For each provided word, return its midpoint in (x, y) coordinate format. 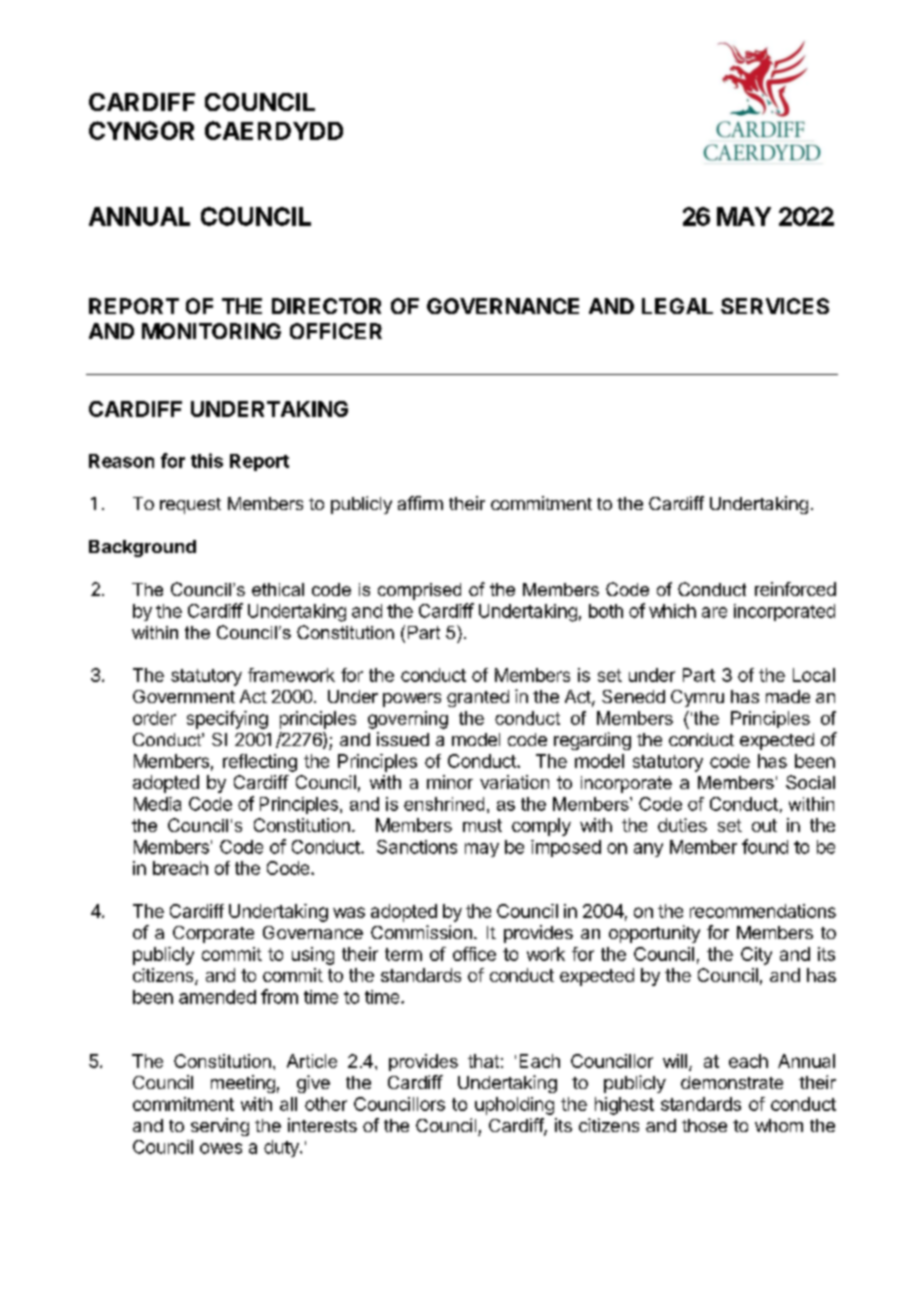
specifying (227, 720)
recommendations (763, 911)
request (190, 506)
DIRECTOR (326, 306)
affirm (420, 503)
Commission (421, 932)
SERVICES (775, 306)
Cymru (697, 698)
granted (478, 698)
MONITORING (211, 331)
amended (217, 997)
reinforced (795, 589)
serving (220, 1127)
